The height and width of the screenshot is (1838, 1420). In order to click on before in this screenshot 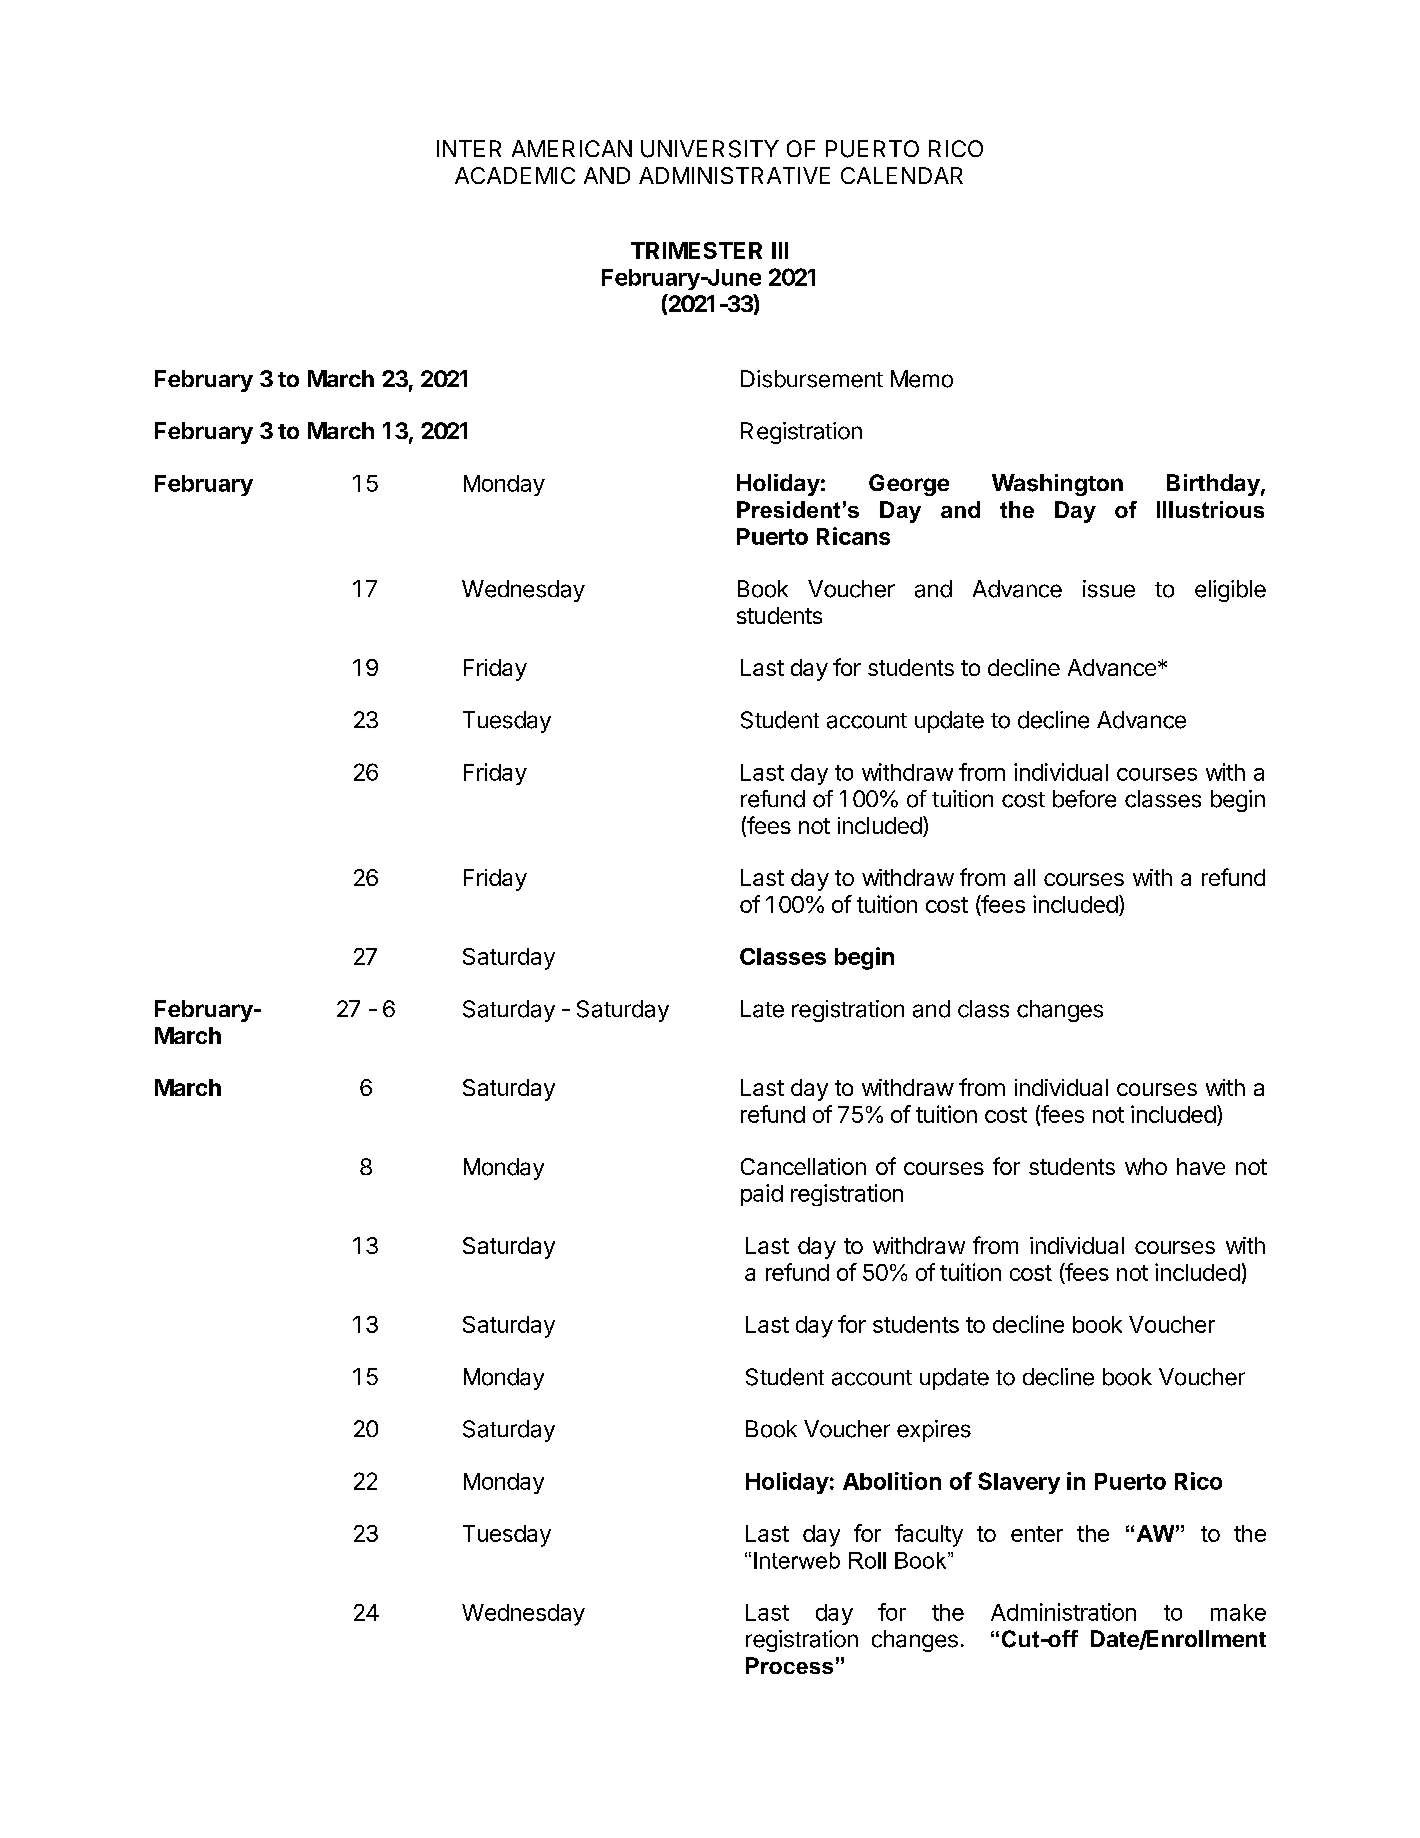, I will do `click(1084, 799)`.
